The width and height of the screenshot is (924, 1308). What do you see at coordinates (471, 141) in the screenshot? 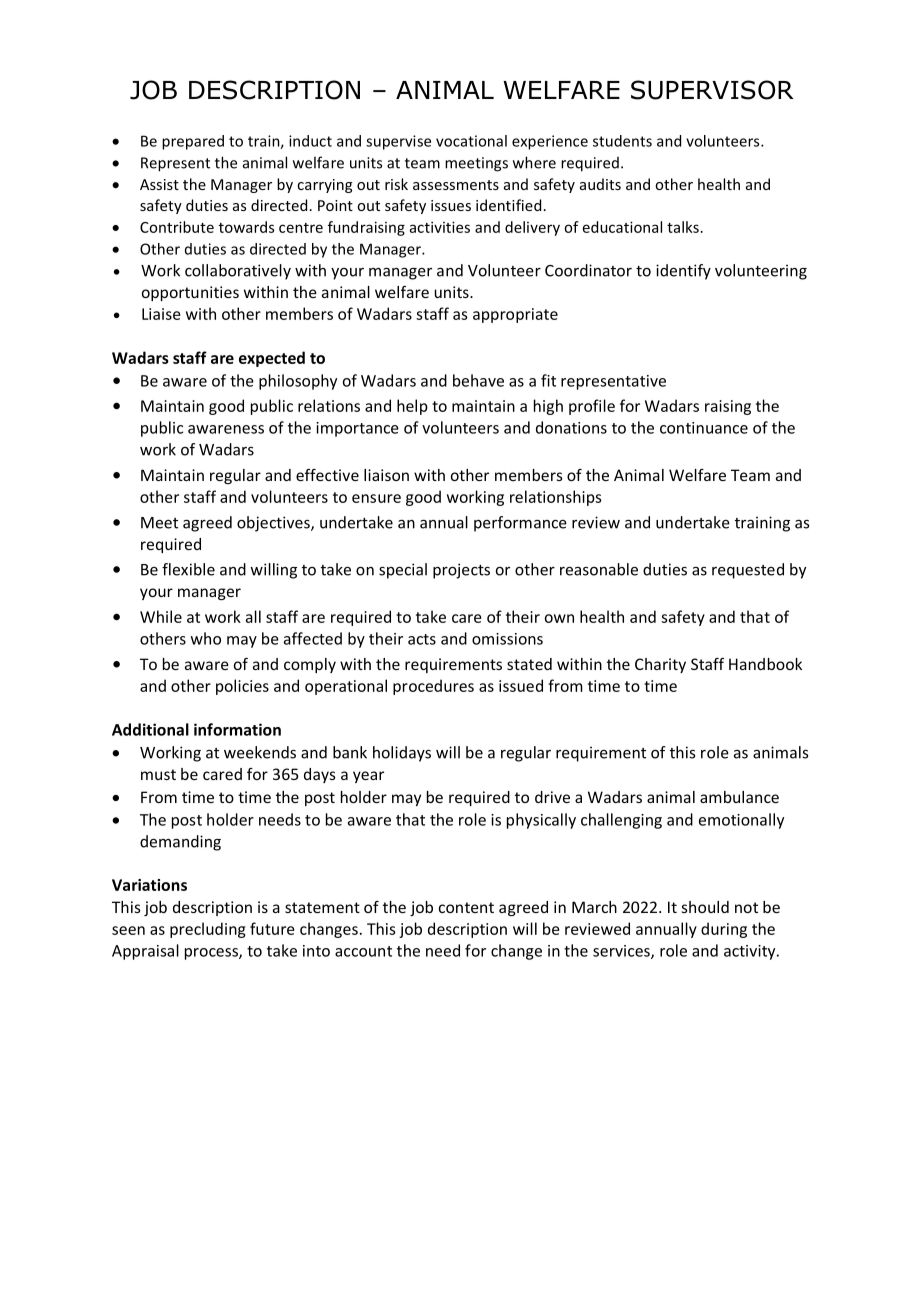
I see `vocational` at bounding box center [471, 141].
